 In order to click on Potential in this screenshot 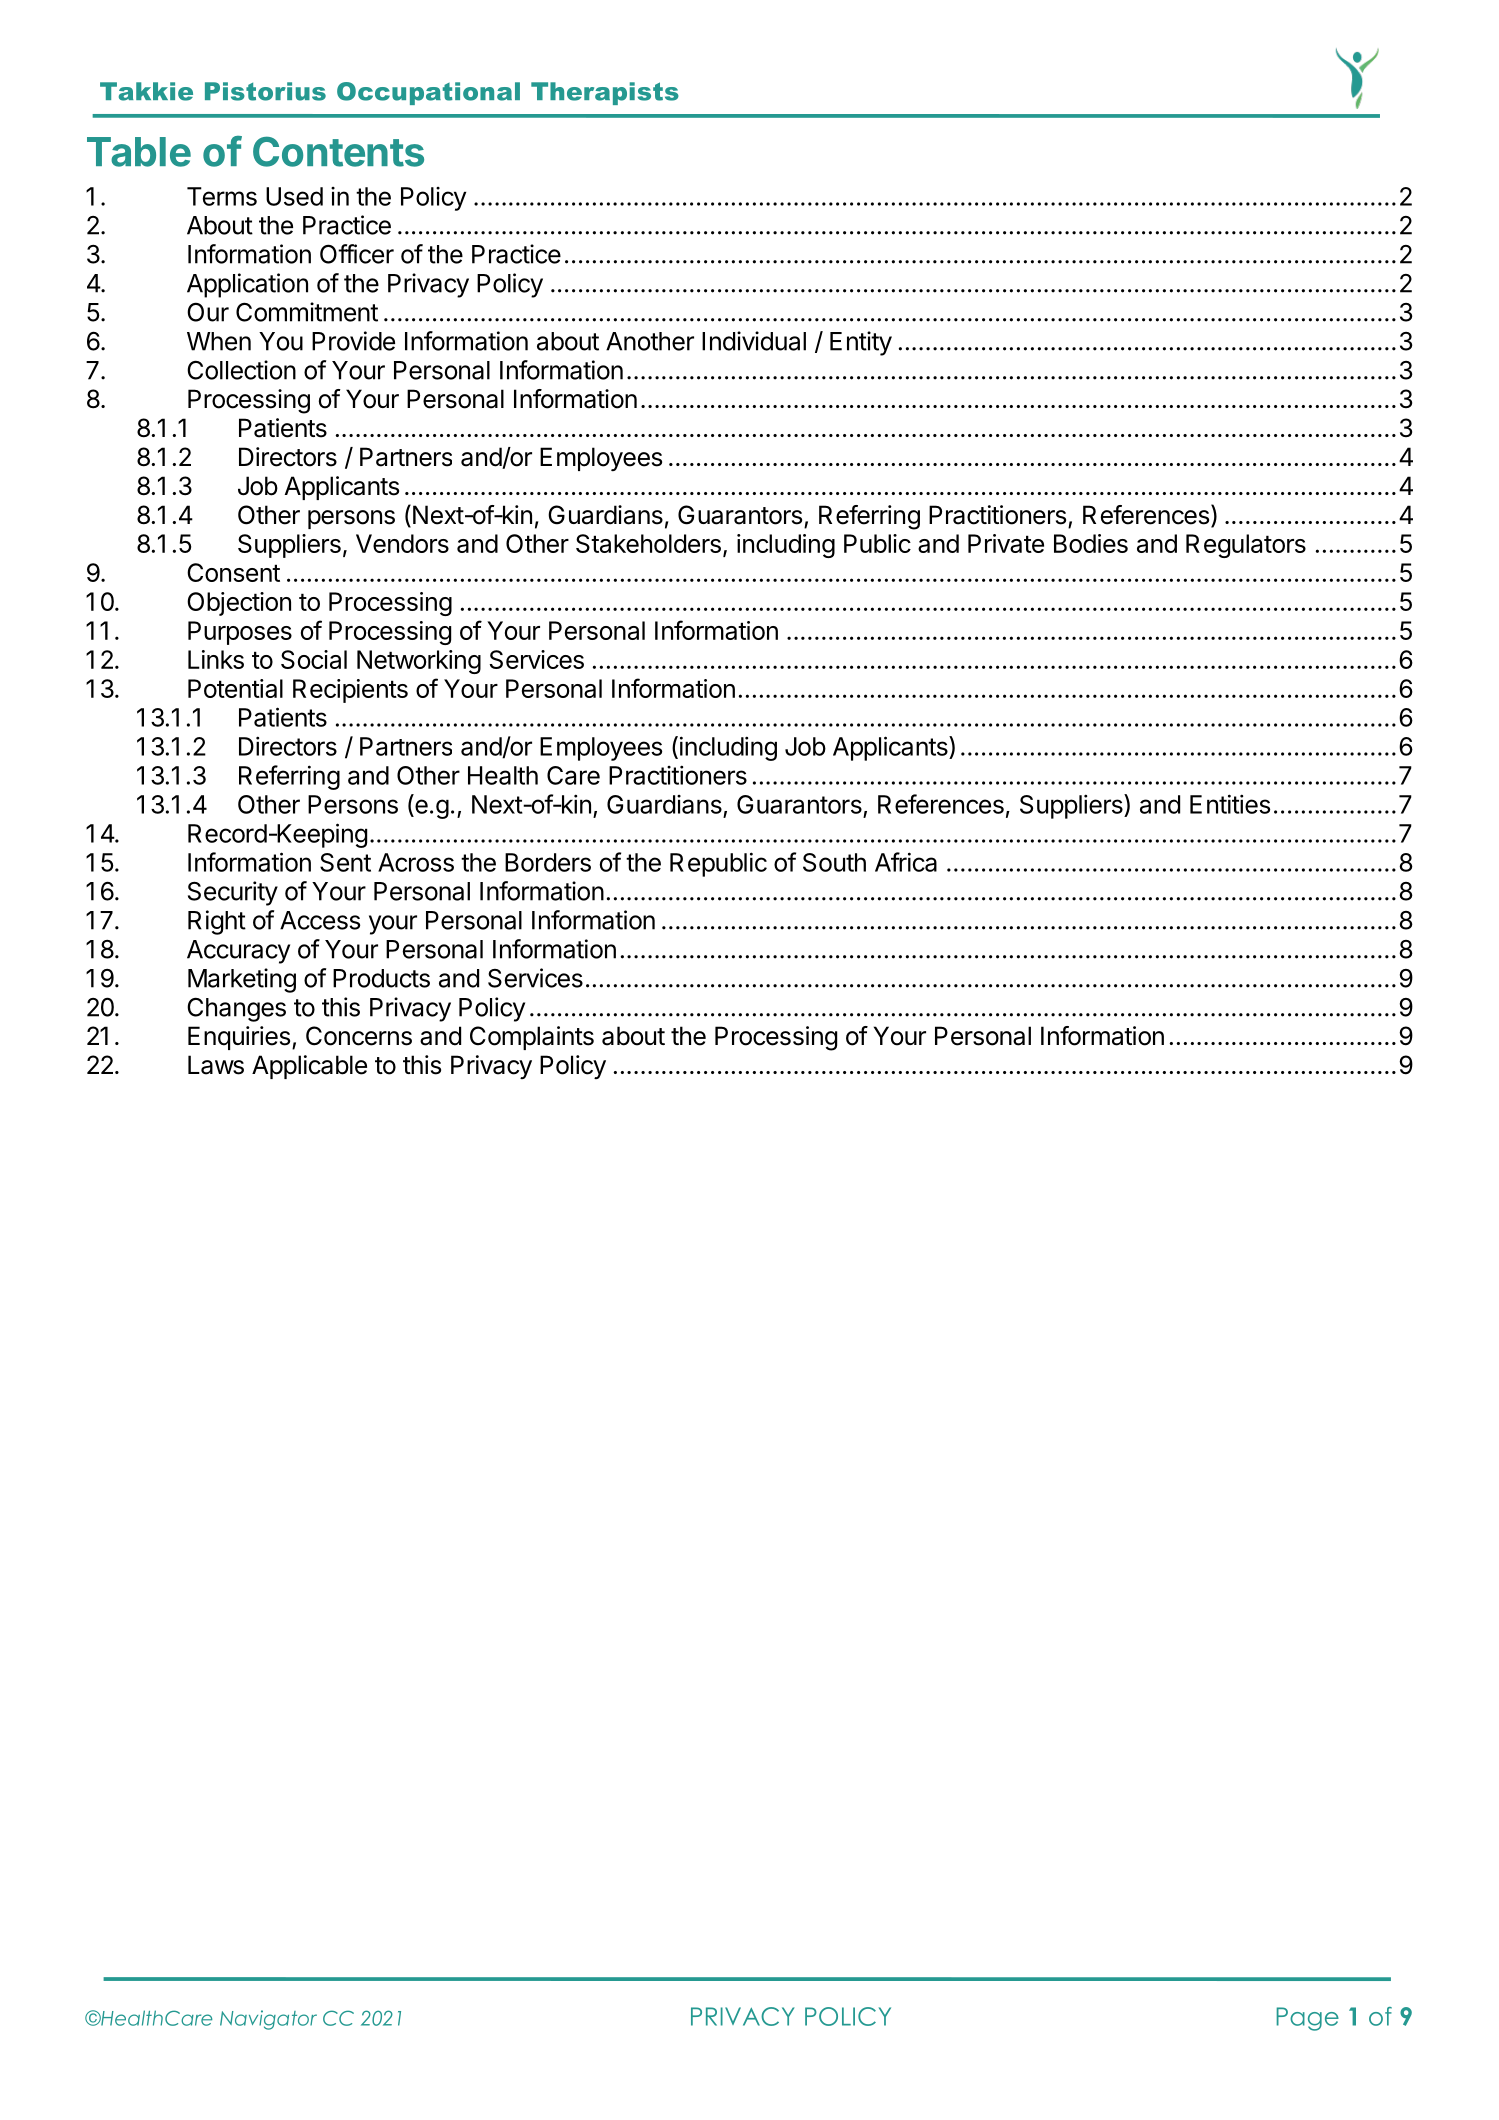, I will do `click(235, 688)`.
